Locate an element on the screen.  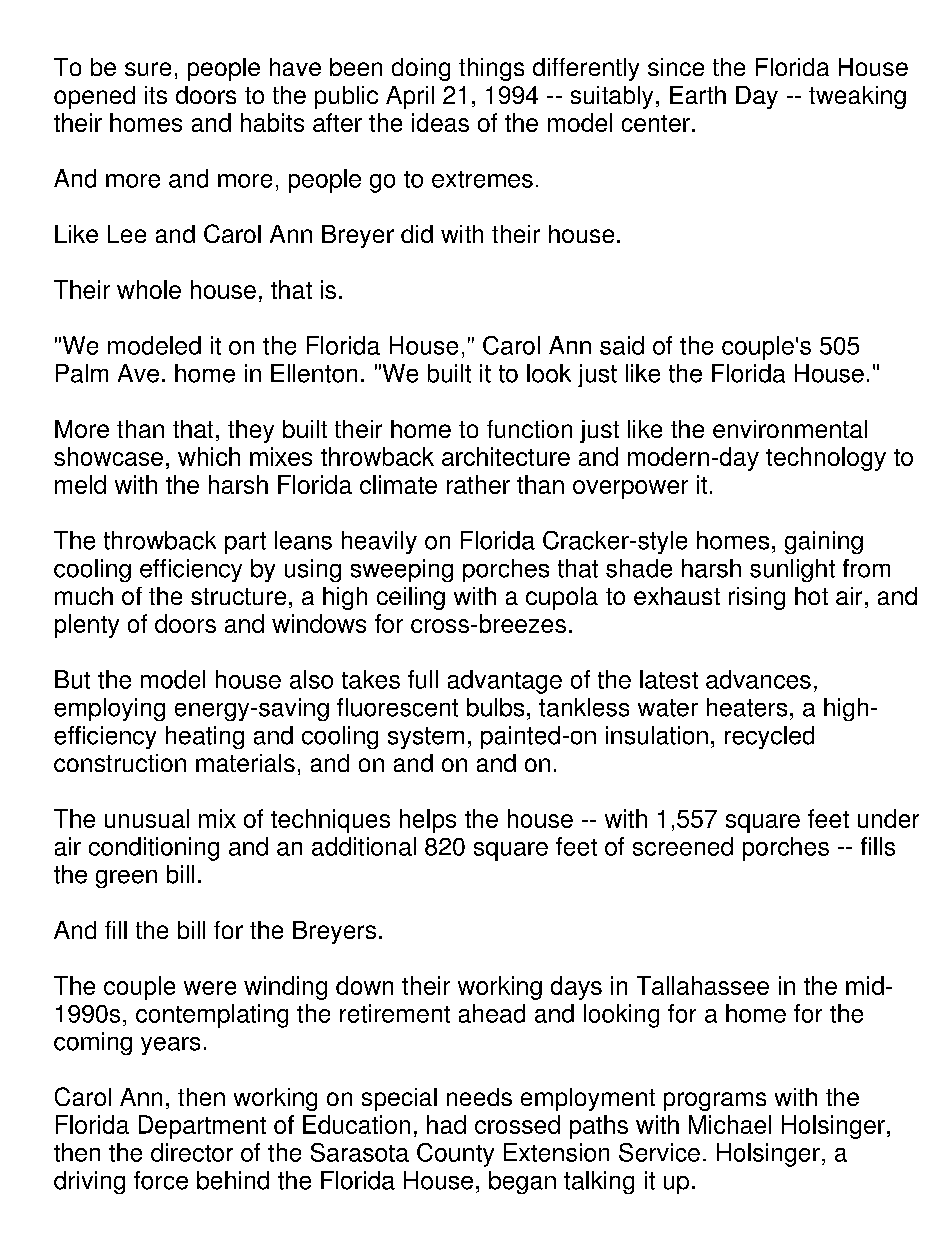
County is located at coordinates (455, 1155).
